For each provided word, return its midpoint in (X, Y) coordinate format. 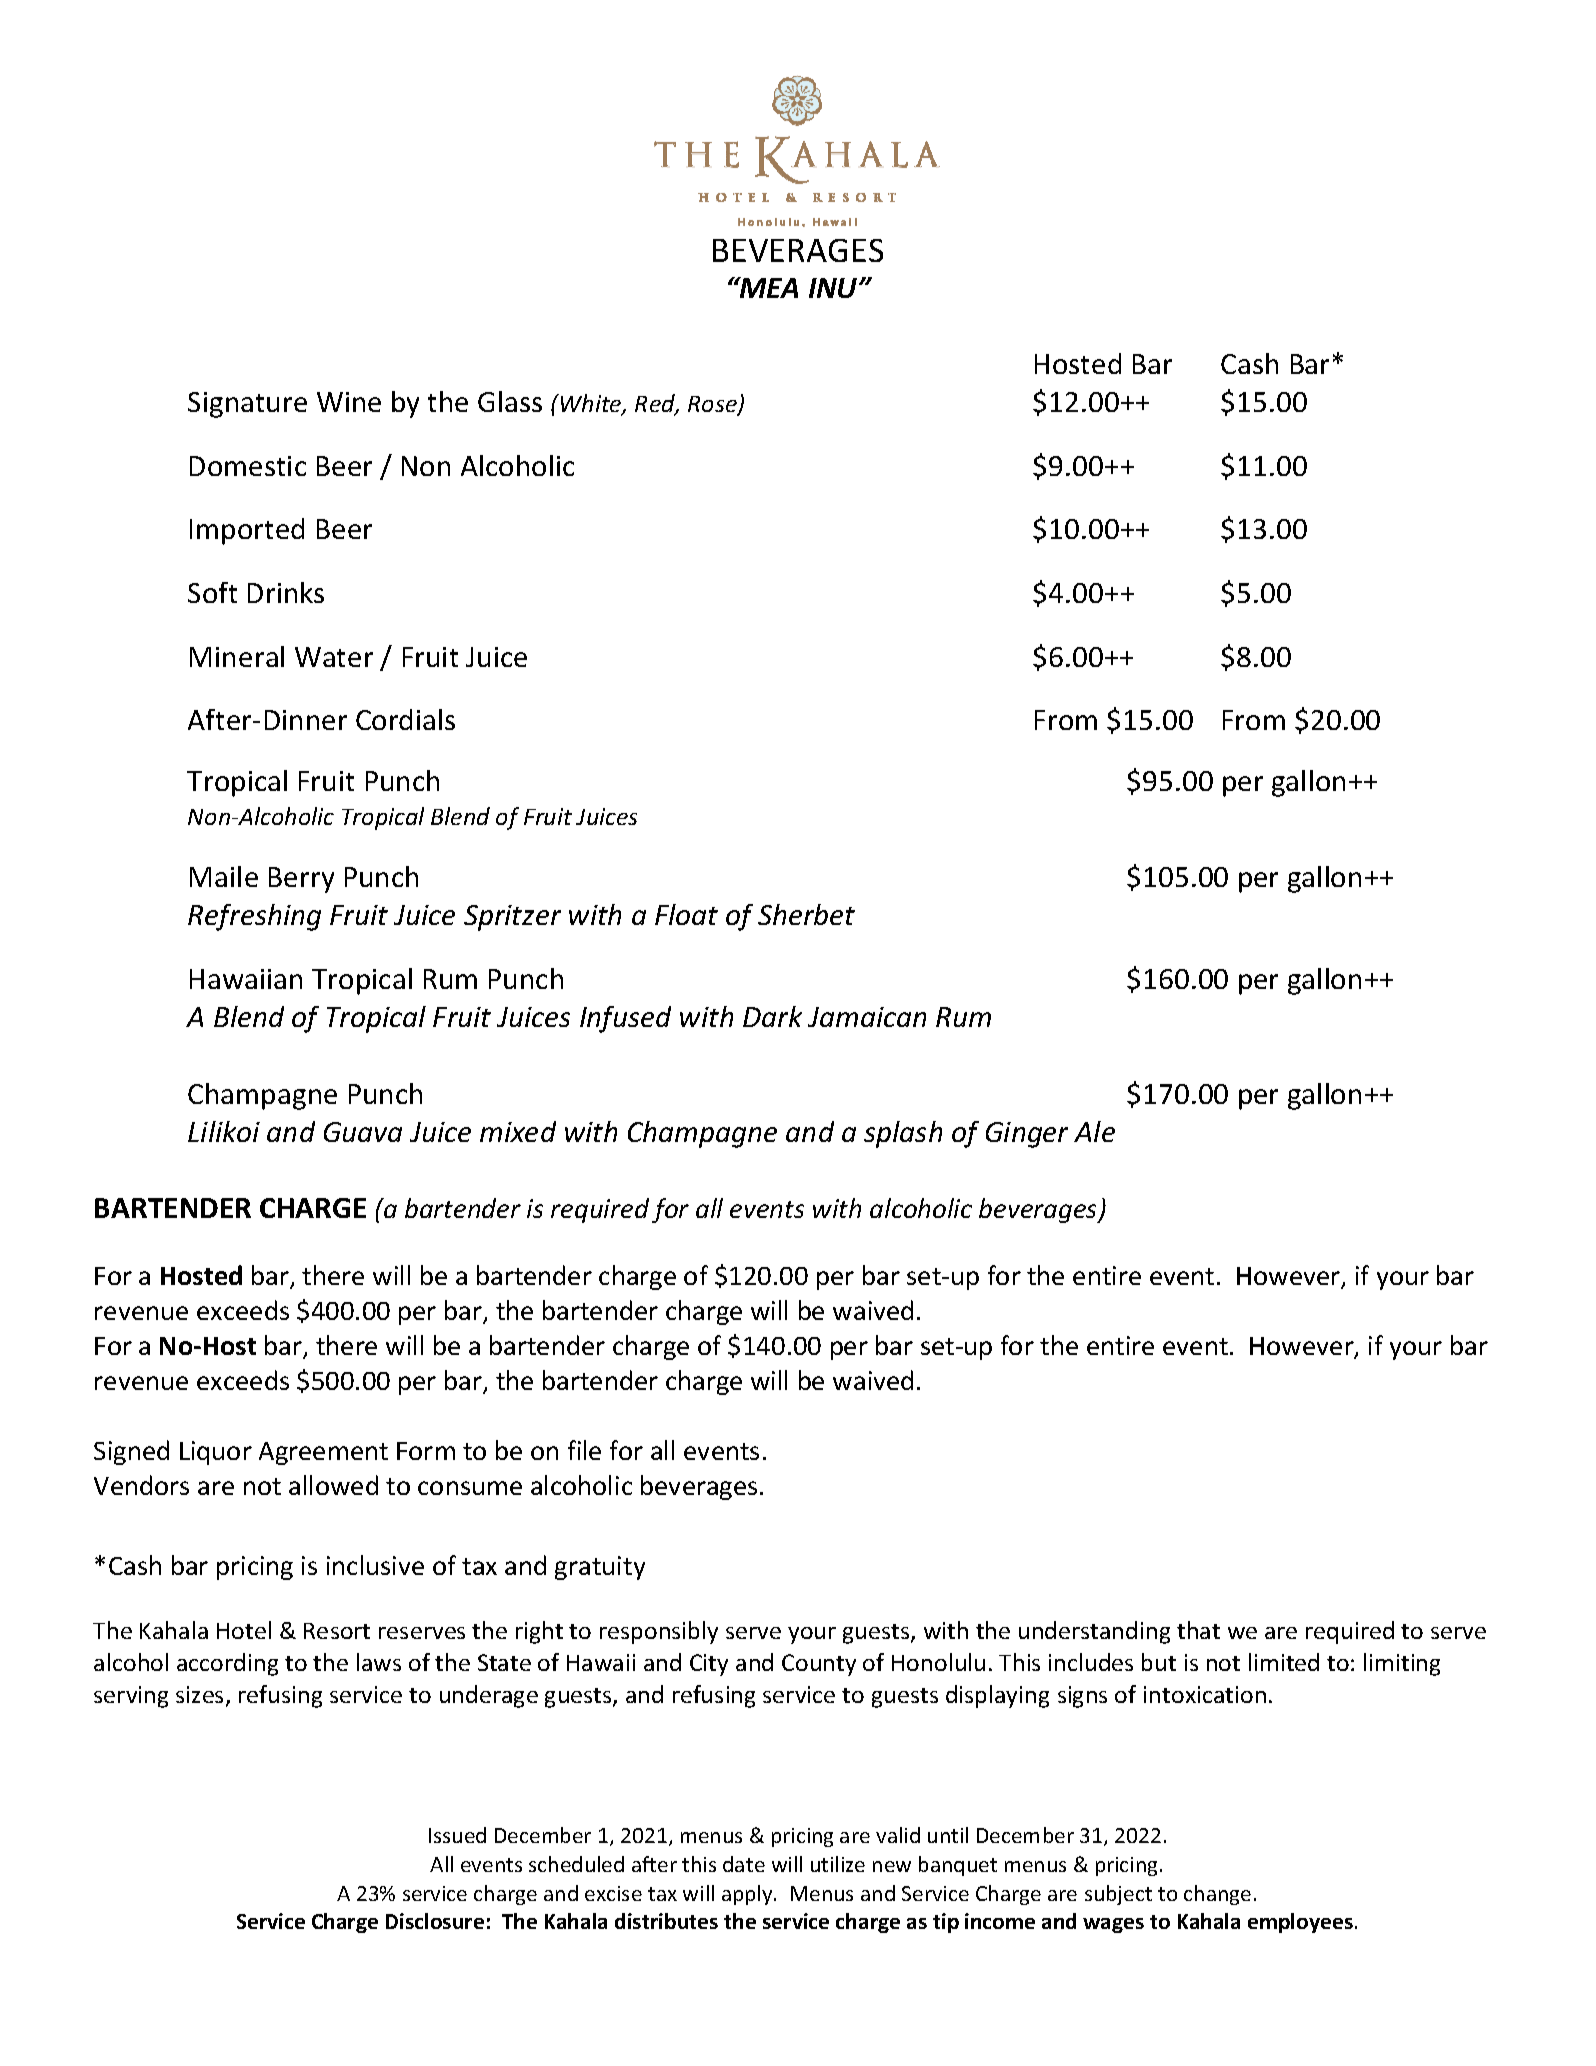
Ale (1094, 1131)
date (744, 1864)
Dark (772, 1016)
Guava (363, 1132)
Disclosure (435, 1921)
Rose (713, 405)
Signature (247, 405)
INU (834, 288)
